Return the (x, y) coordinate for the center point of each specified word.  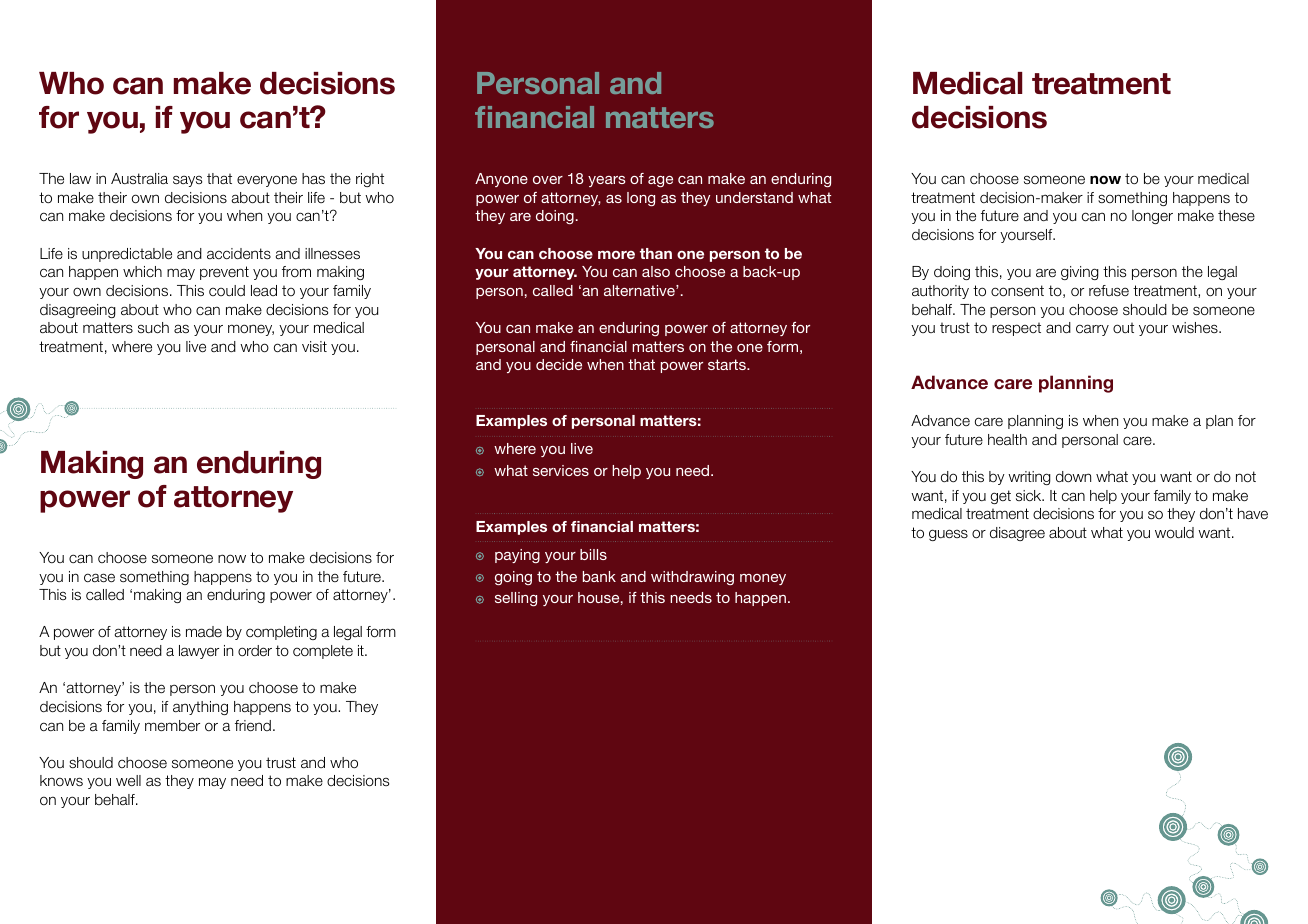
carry (1092, 330)
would (1174, 533)
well (128, 781)
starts (728, 364)
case (99, 577)
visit (314, 346)
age (660, 182)
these (1236, 215)
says (187, 181)
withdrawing (692, 578)
